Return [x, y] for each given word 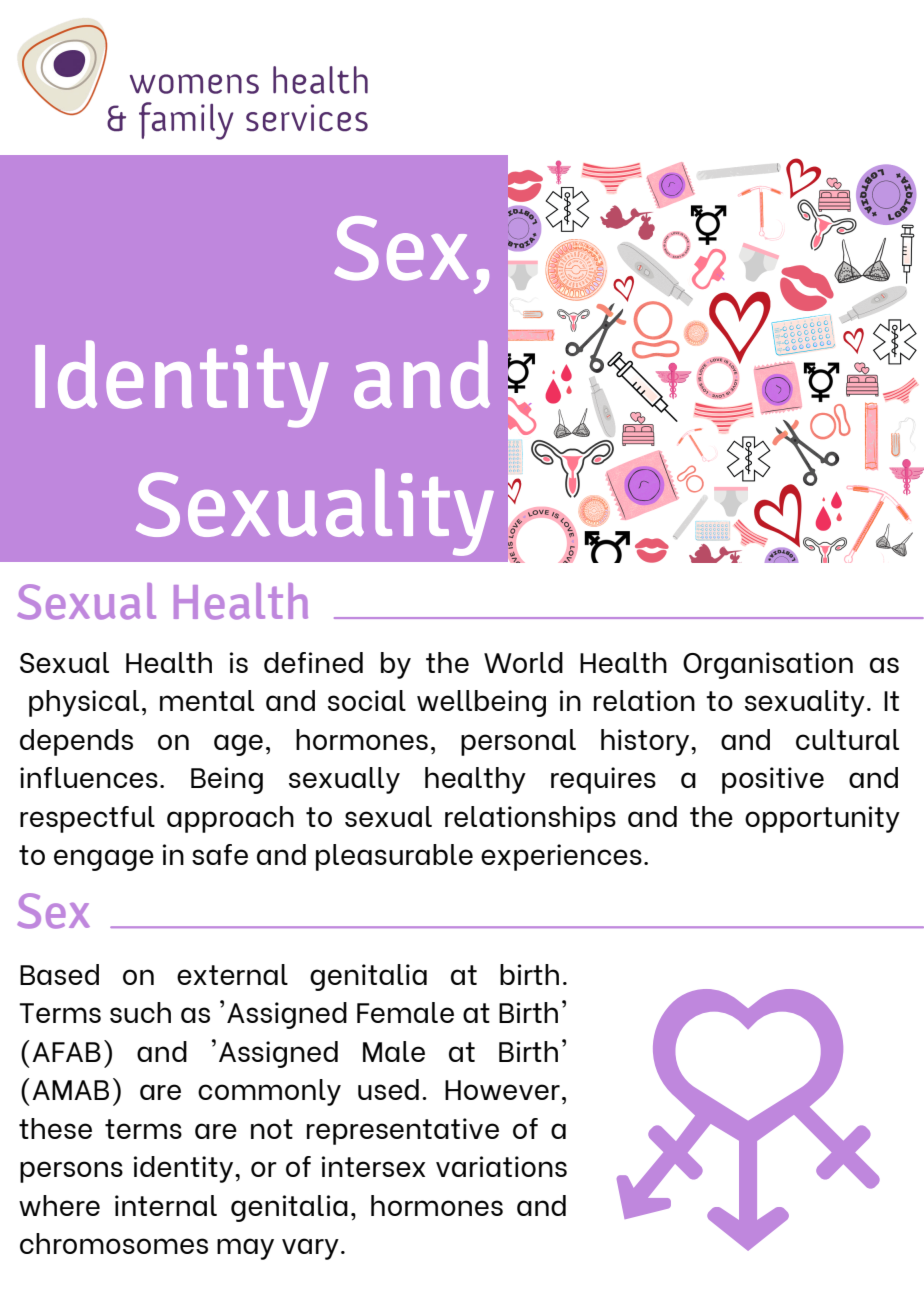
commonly [269, 1092]
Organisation [768, 665]
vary [310, 1249]
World [523, 662]
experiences [561, 857]
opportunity [822, 819]
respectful [87, 819]
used [388, 1089]
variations [501, 1166]
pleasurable [394, 857]
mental [207, 700]
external [232, 974]
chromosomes [114, 1243]
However [502, 1090]
